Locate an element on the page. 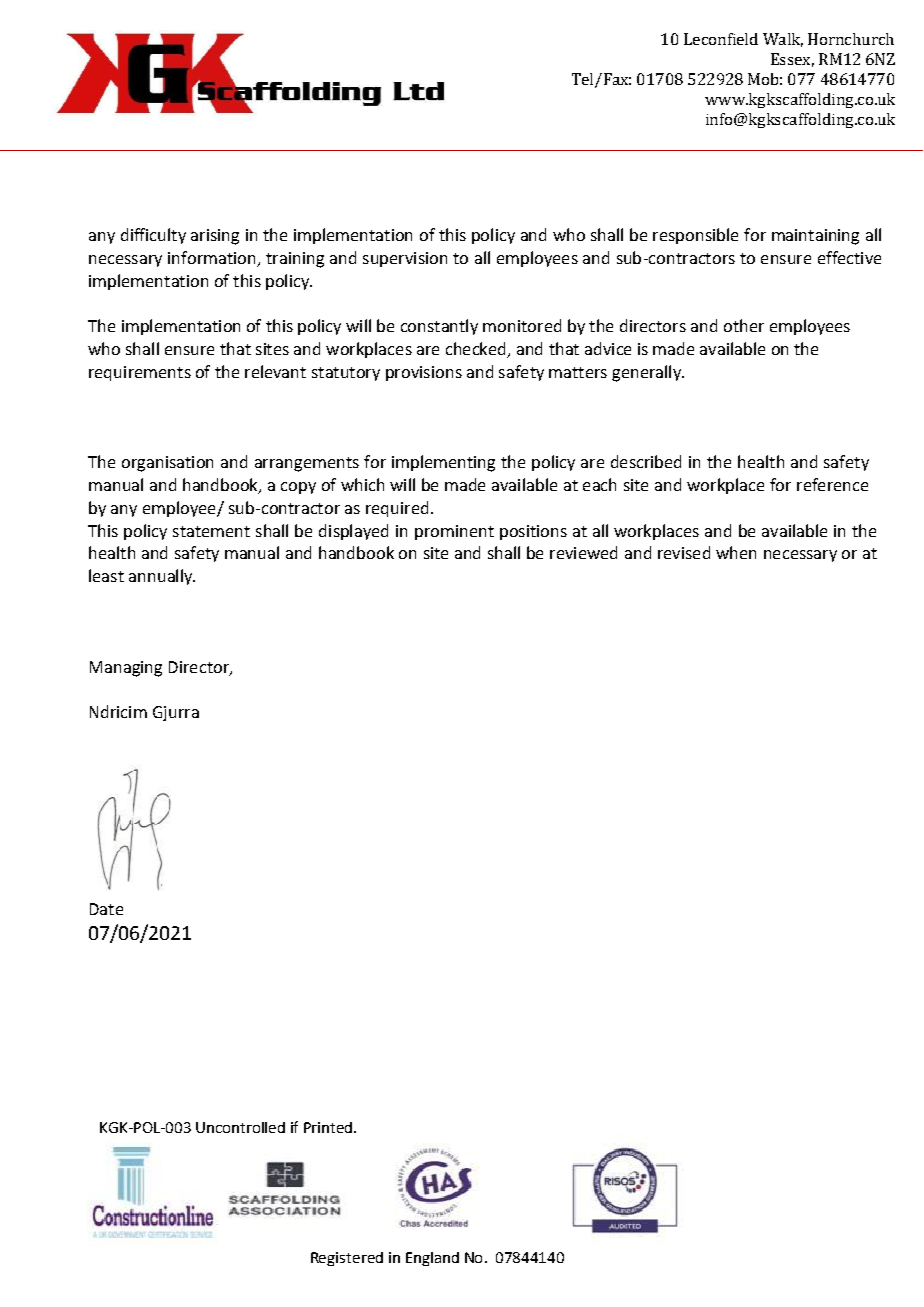 Image resolution: width=924 pixels, height=1307 pixels. arising is located at coordinates (215, 237).
